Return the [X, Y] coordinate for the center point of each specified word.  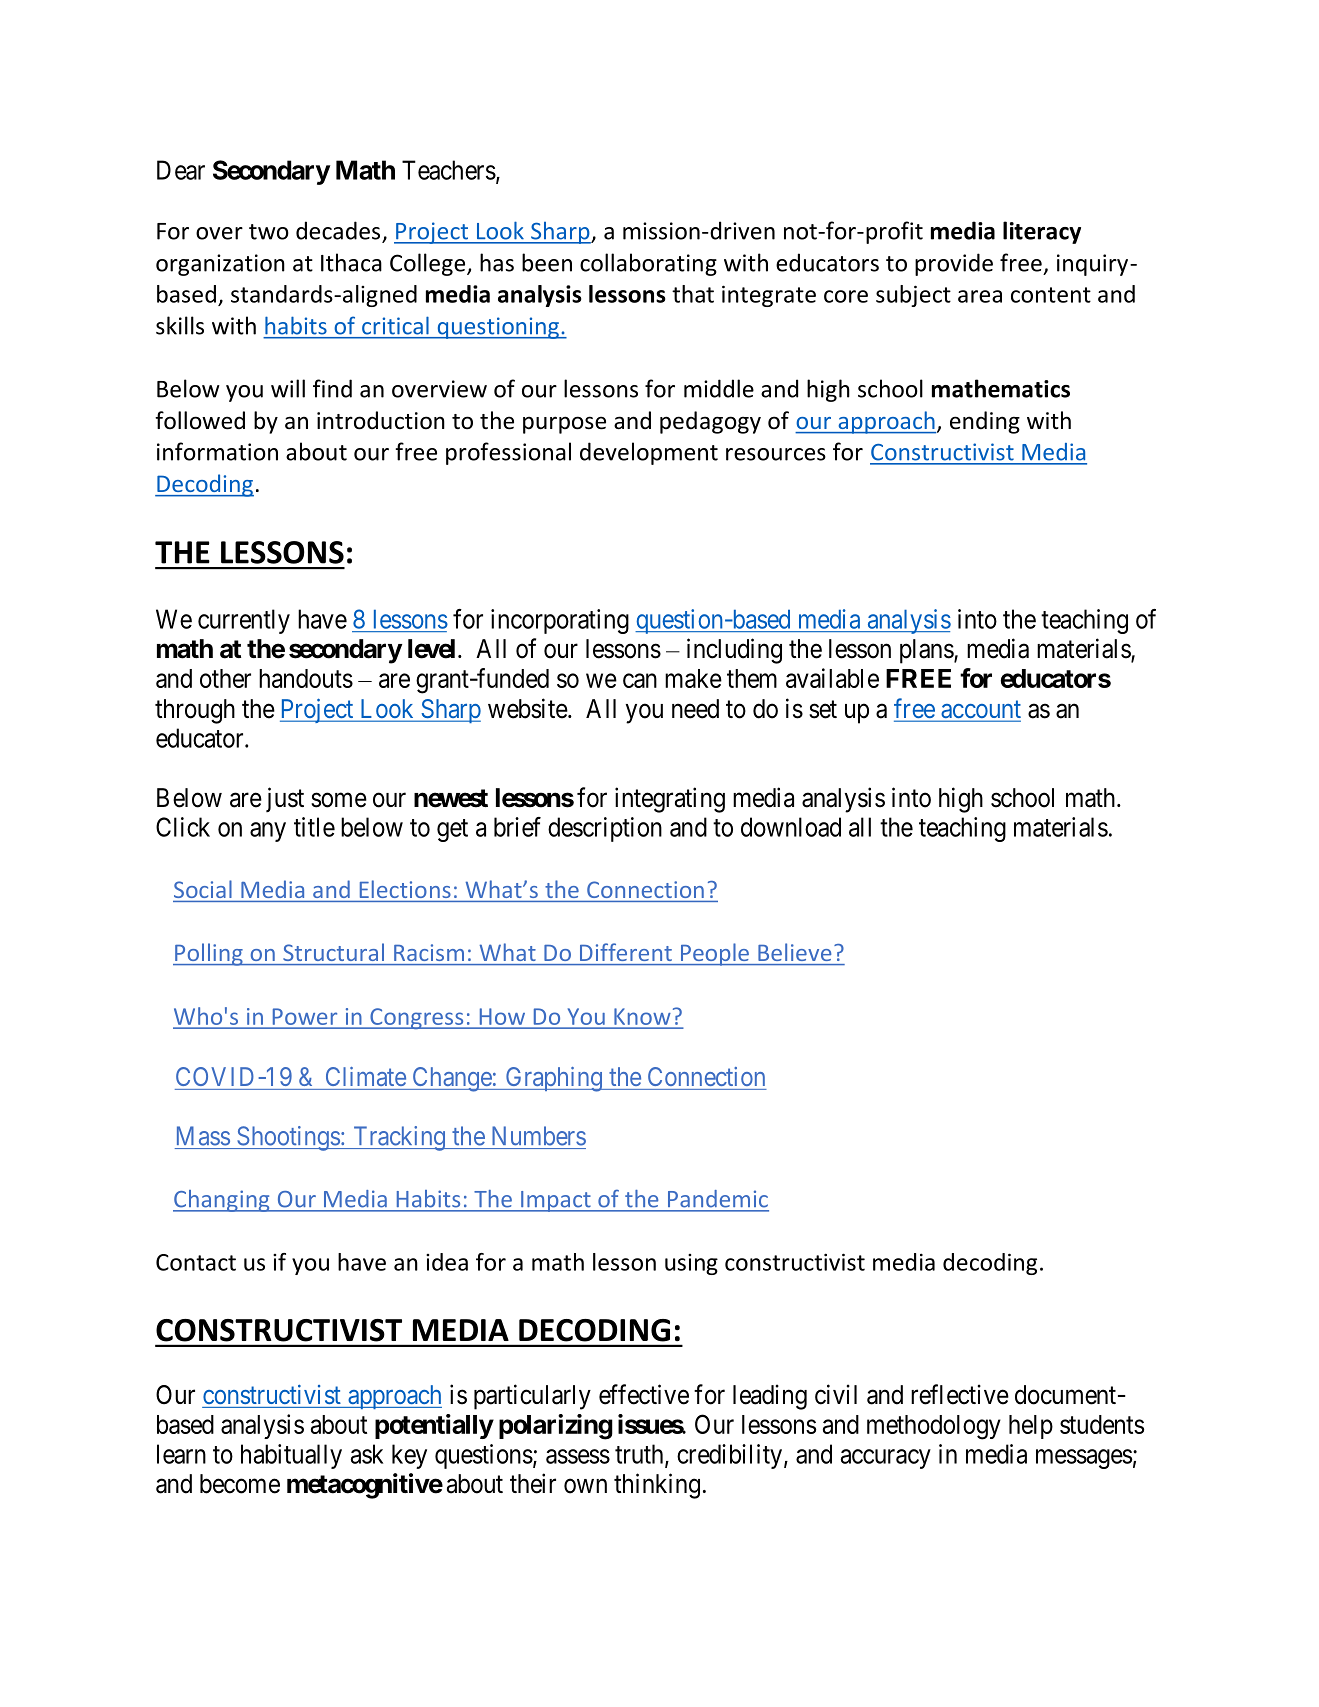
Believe [794, 952]
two [269, 232]
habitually [291, 1456]
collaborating [648, 264]
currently [244, 621]
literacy [1042, 232]
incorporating [560, 621]
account [980, 710]
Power [305, 1017]
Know [642, 1017]
